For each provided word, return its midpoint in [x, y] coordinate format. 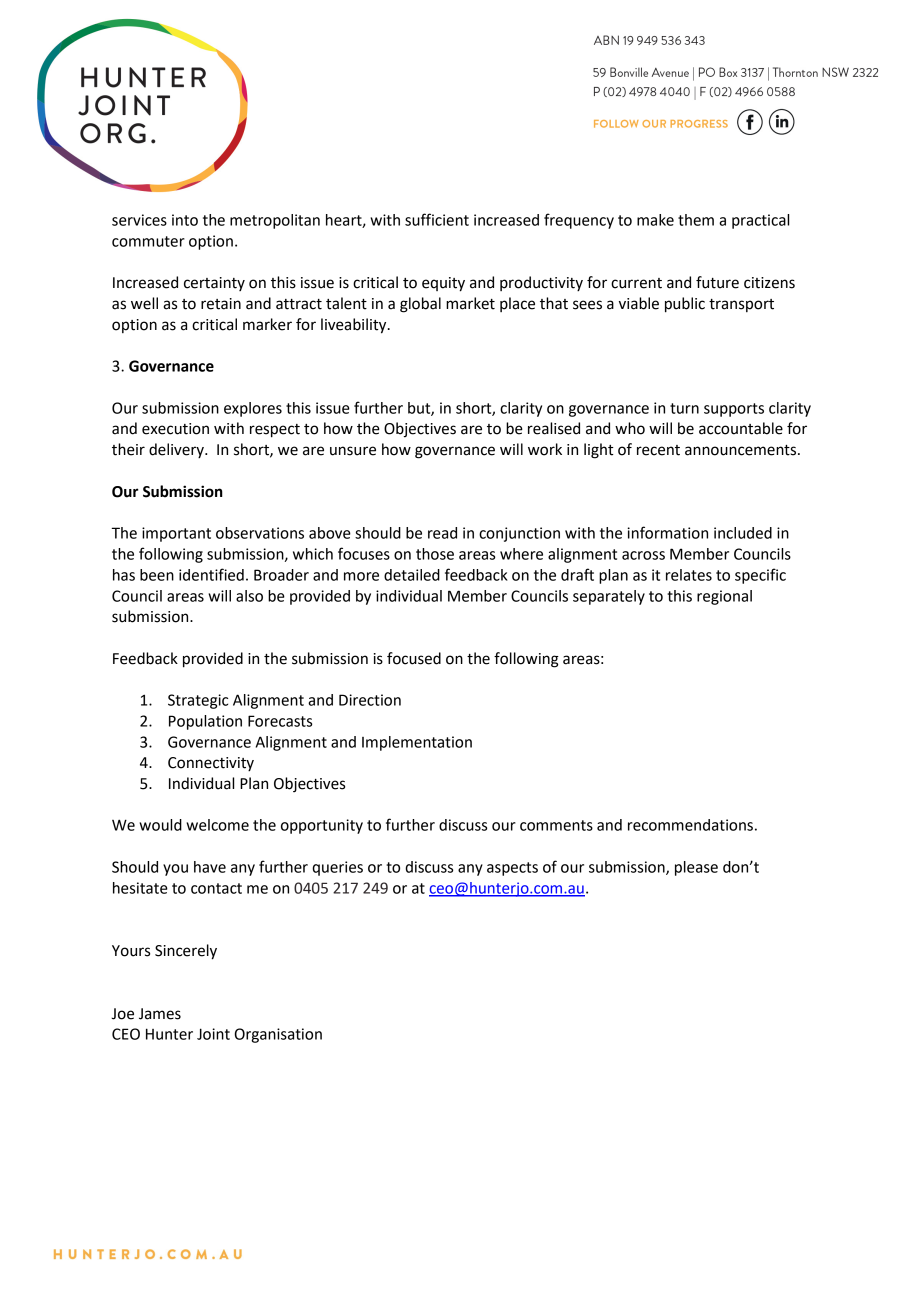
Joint [213, 1034]
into [185, 220]
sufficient [437, 219]
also [249, 596]
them [696, 220]
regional [724, 597]
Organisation [278, 1035]
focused [414, 658]
